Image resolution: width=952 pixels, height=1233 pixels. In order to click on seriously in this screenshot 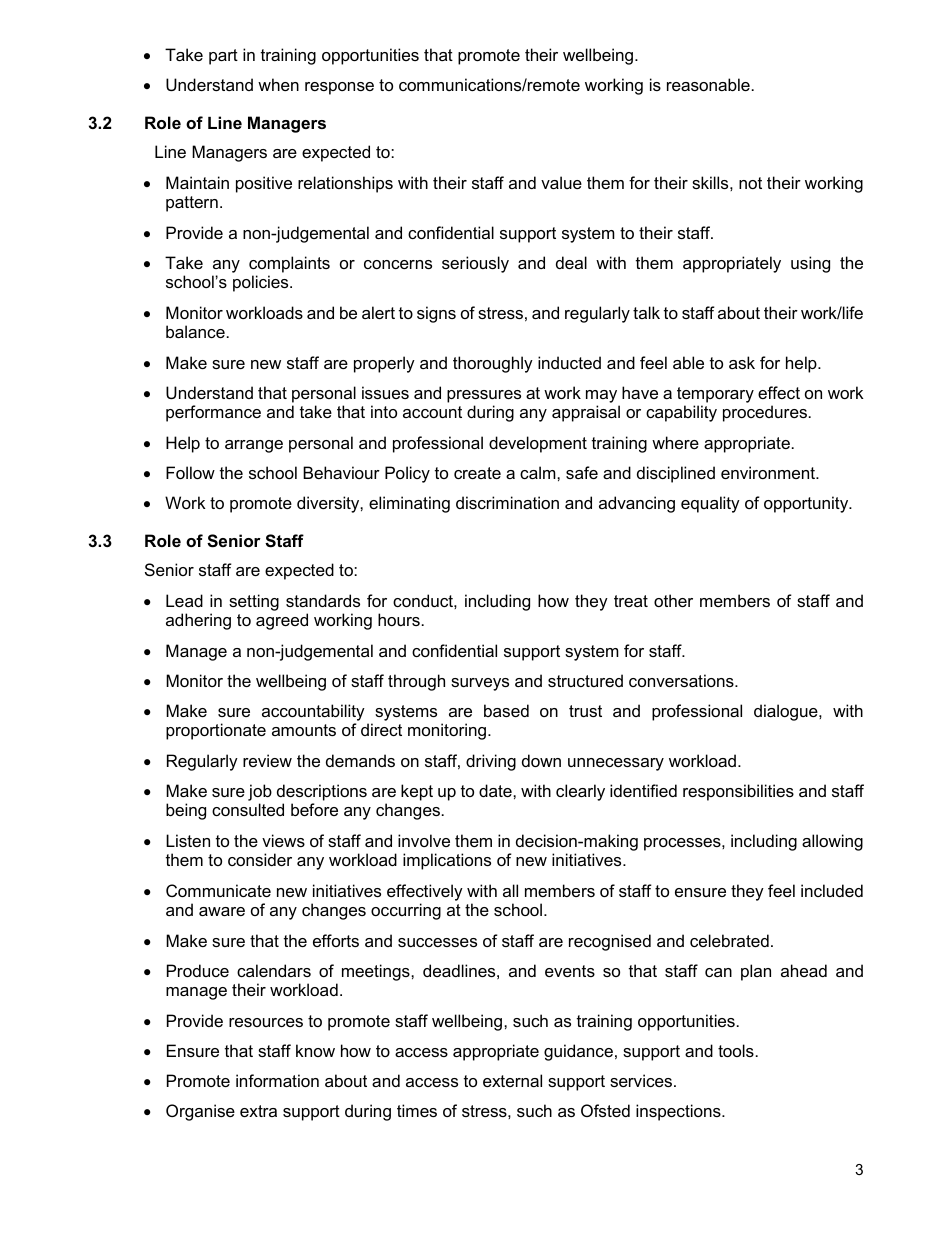, I will do `click(475, 264)`.
